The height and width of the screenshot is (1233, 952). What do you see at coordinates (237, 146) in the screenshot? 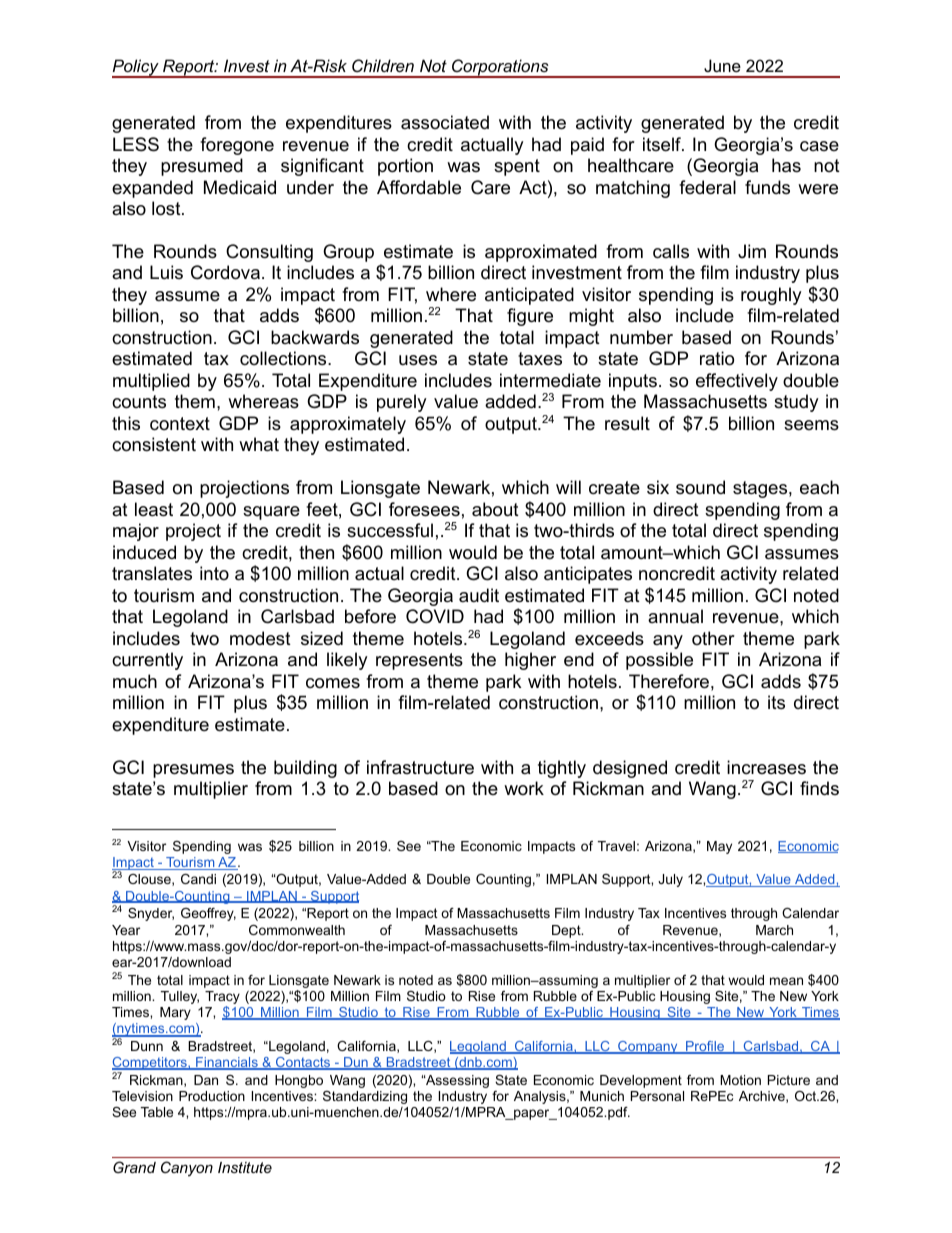
I see `foregone` at bounding box center [237, 146].
